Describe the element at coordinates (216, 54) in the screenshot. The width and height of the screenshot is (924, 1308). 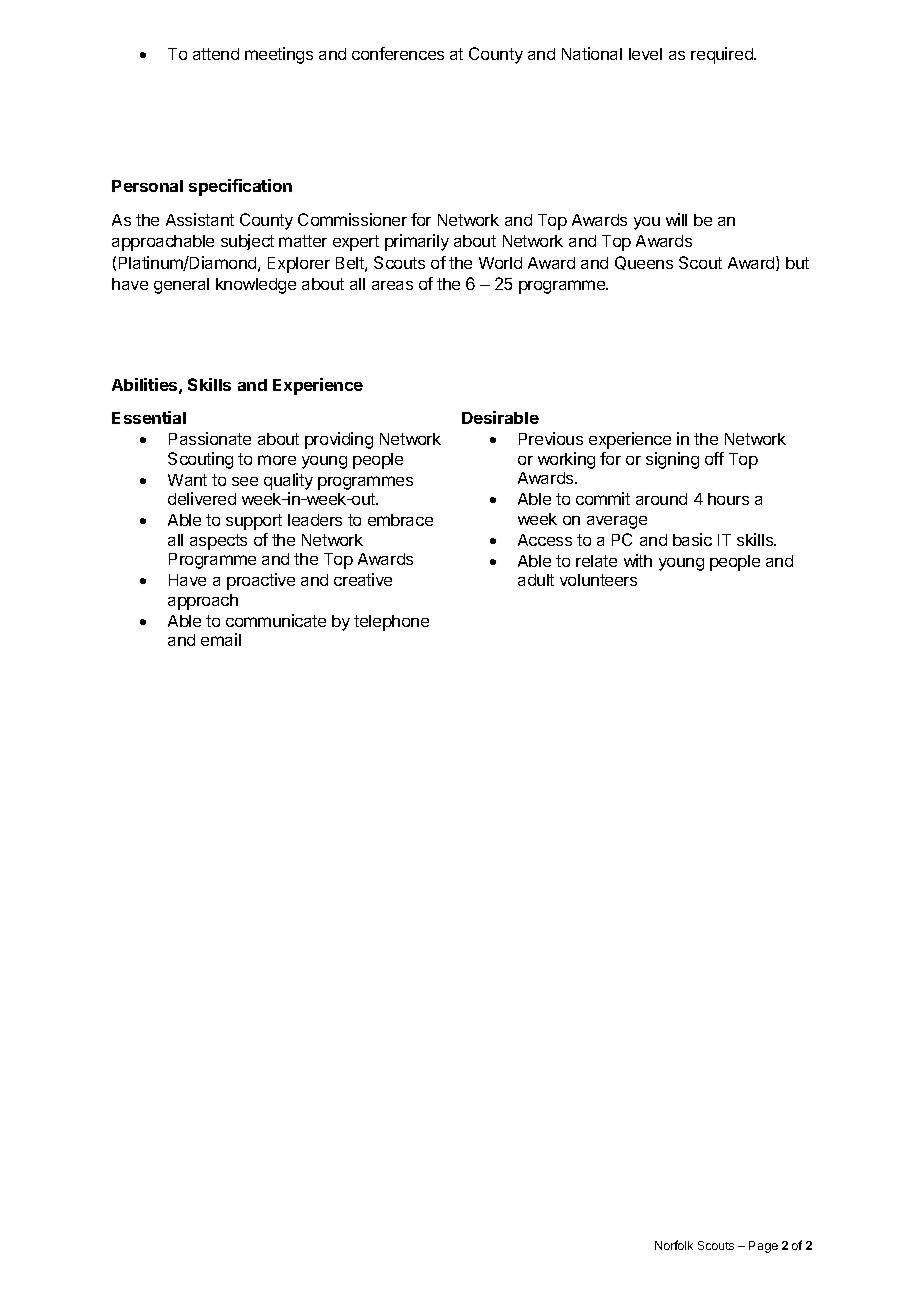
I see `attend` at that location.
